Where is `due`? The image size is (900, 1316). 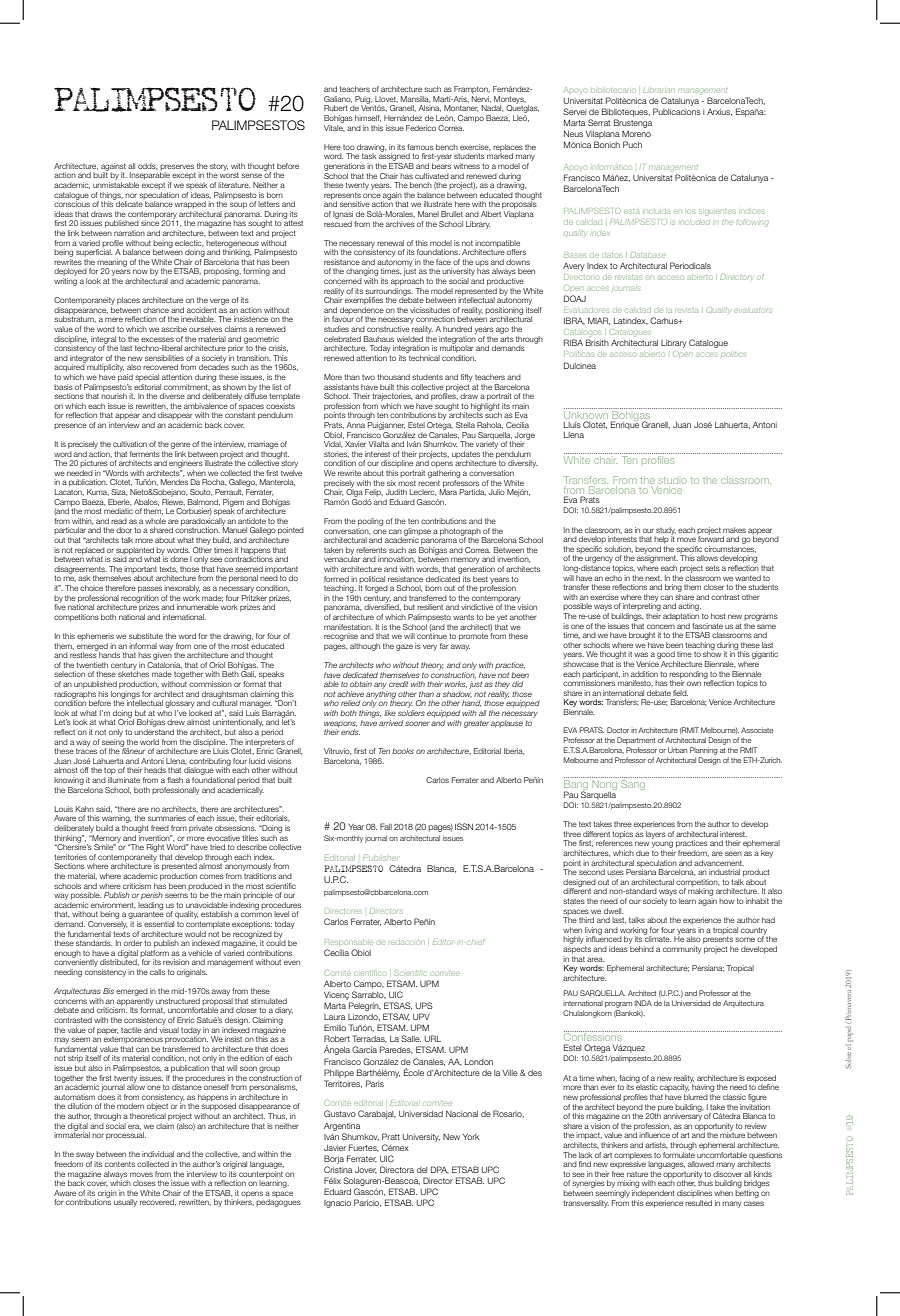
due is located at coordinates (642, 853).
